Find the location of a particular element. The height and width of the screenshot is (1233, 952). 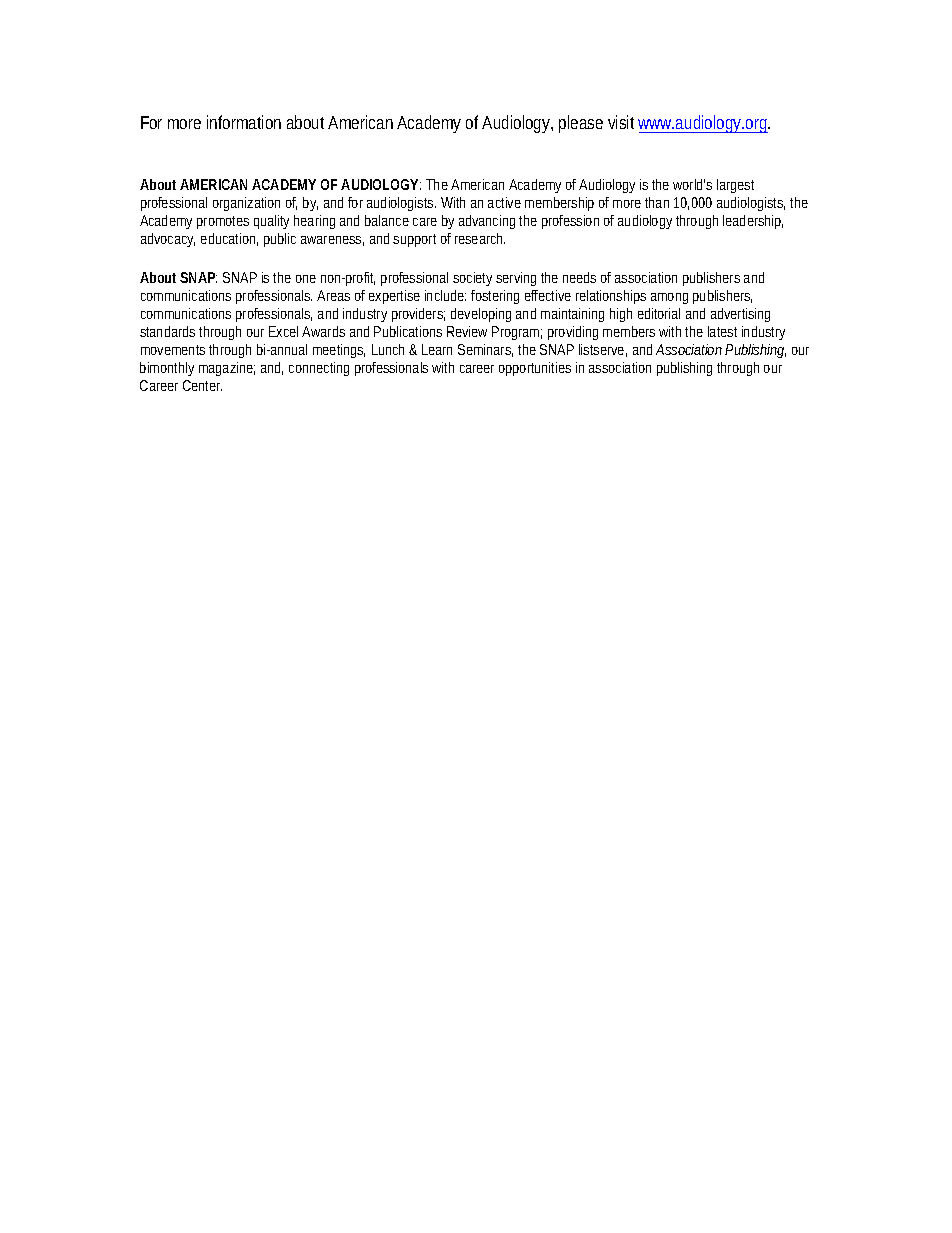

please is located at coordinates (581, 124).
